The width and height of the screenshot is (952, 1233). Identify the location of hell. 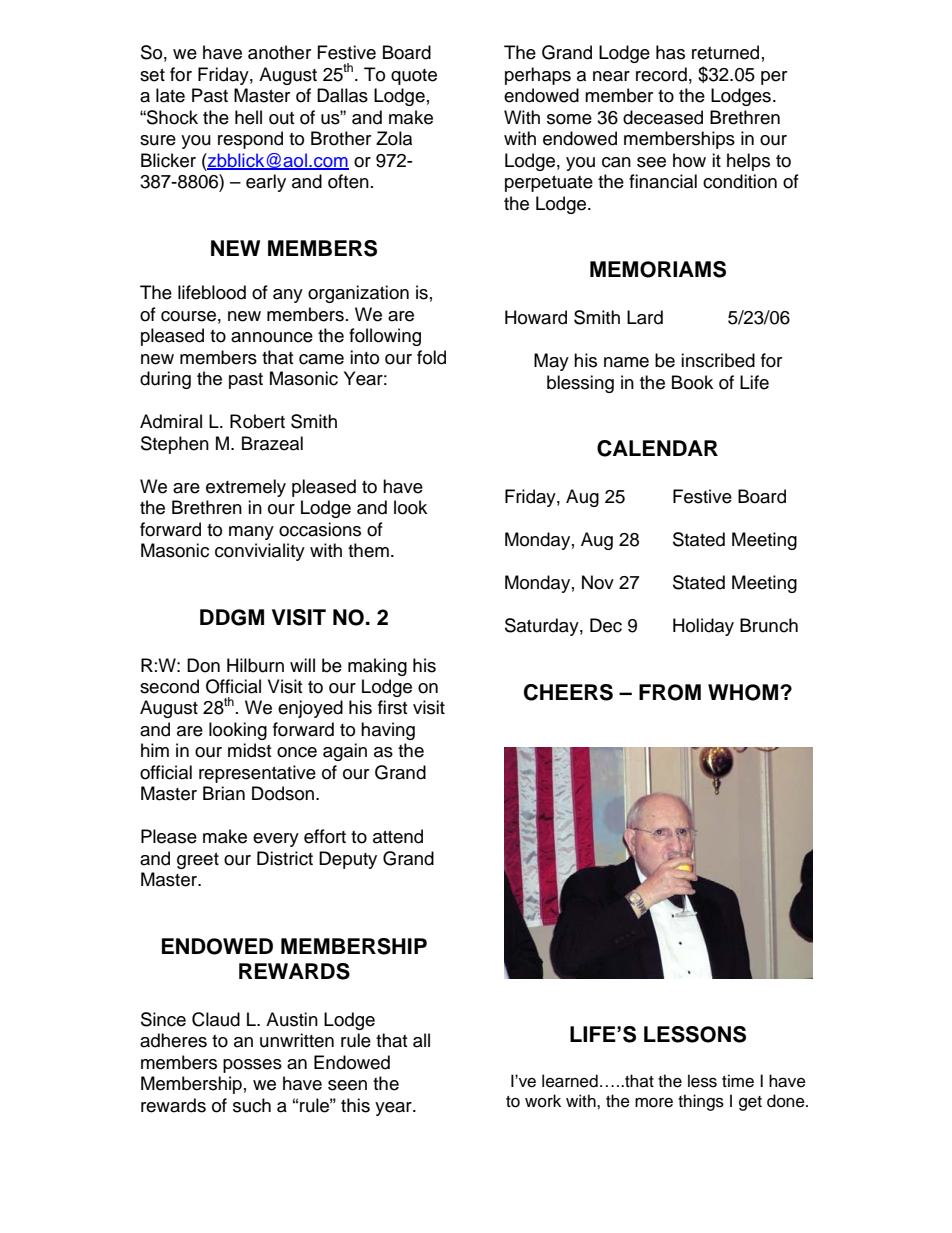
(248, 117).
